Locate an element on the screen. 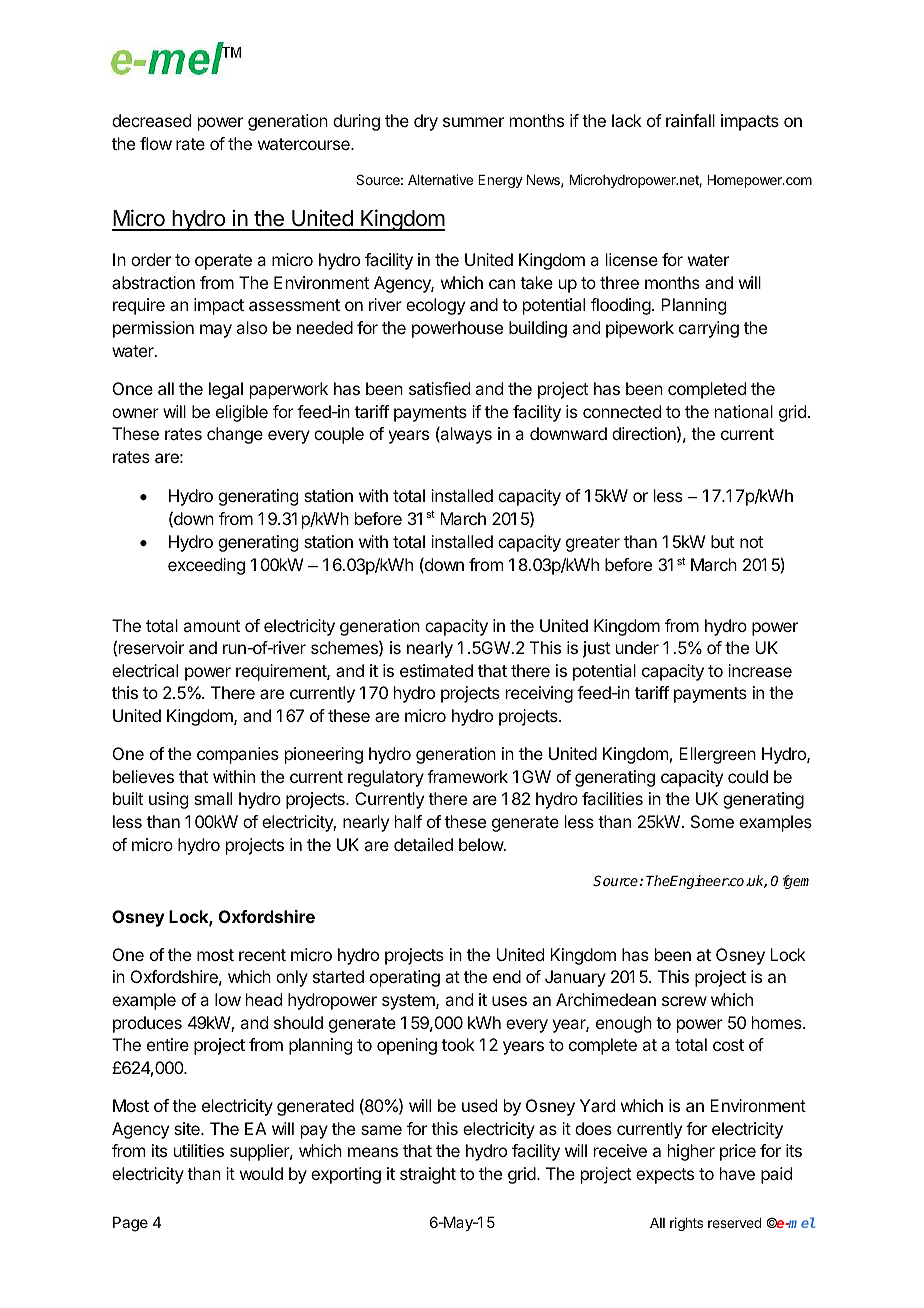 This screenshot has height=1308, width=924. operating is located at coordinates (405, 978).
